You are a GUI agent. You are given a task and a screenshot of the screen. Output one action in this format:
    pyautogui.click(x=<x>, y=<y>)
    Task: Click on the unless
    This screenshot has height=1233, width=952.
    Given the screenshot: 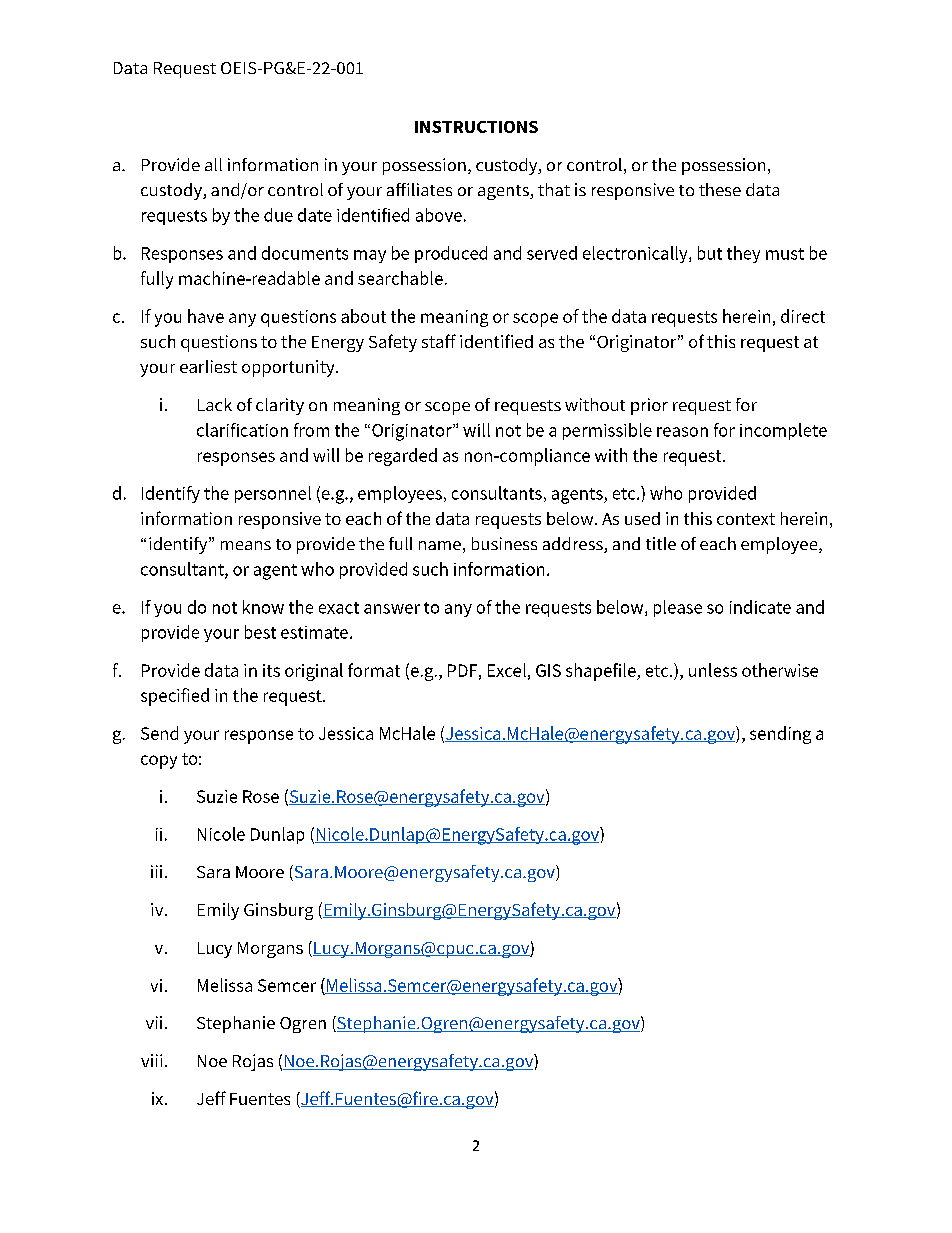 What is the action you would take?
    pyautogui.click(x=713, y=670)
